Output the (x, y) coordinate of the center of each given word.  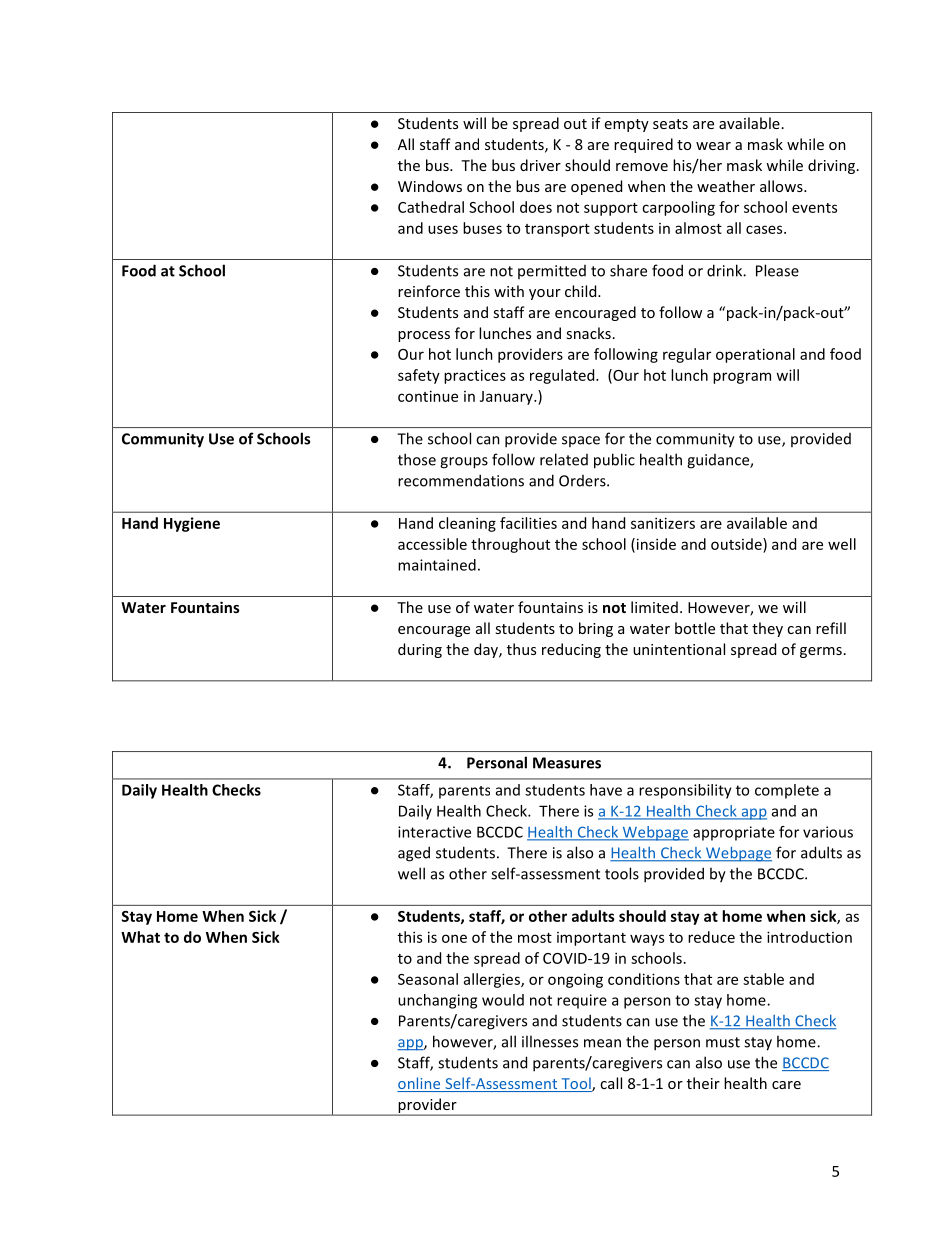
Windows (430, 186)
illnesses (550, 1041)
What (140, 937)
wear (713, 146)
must (723, 1042)
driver (540, 165)
